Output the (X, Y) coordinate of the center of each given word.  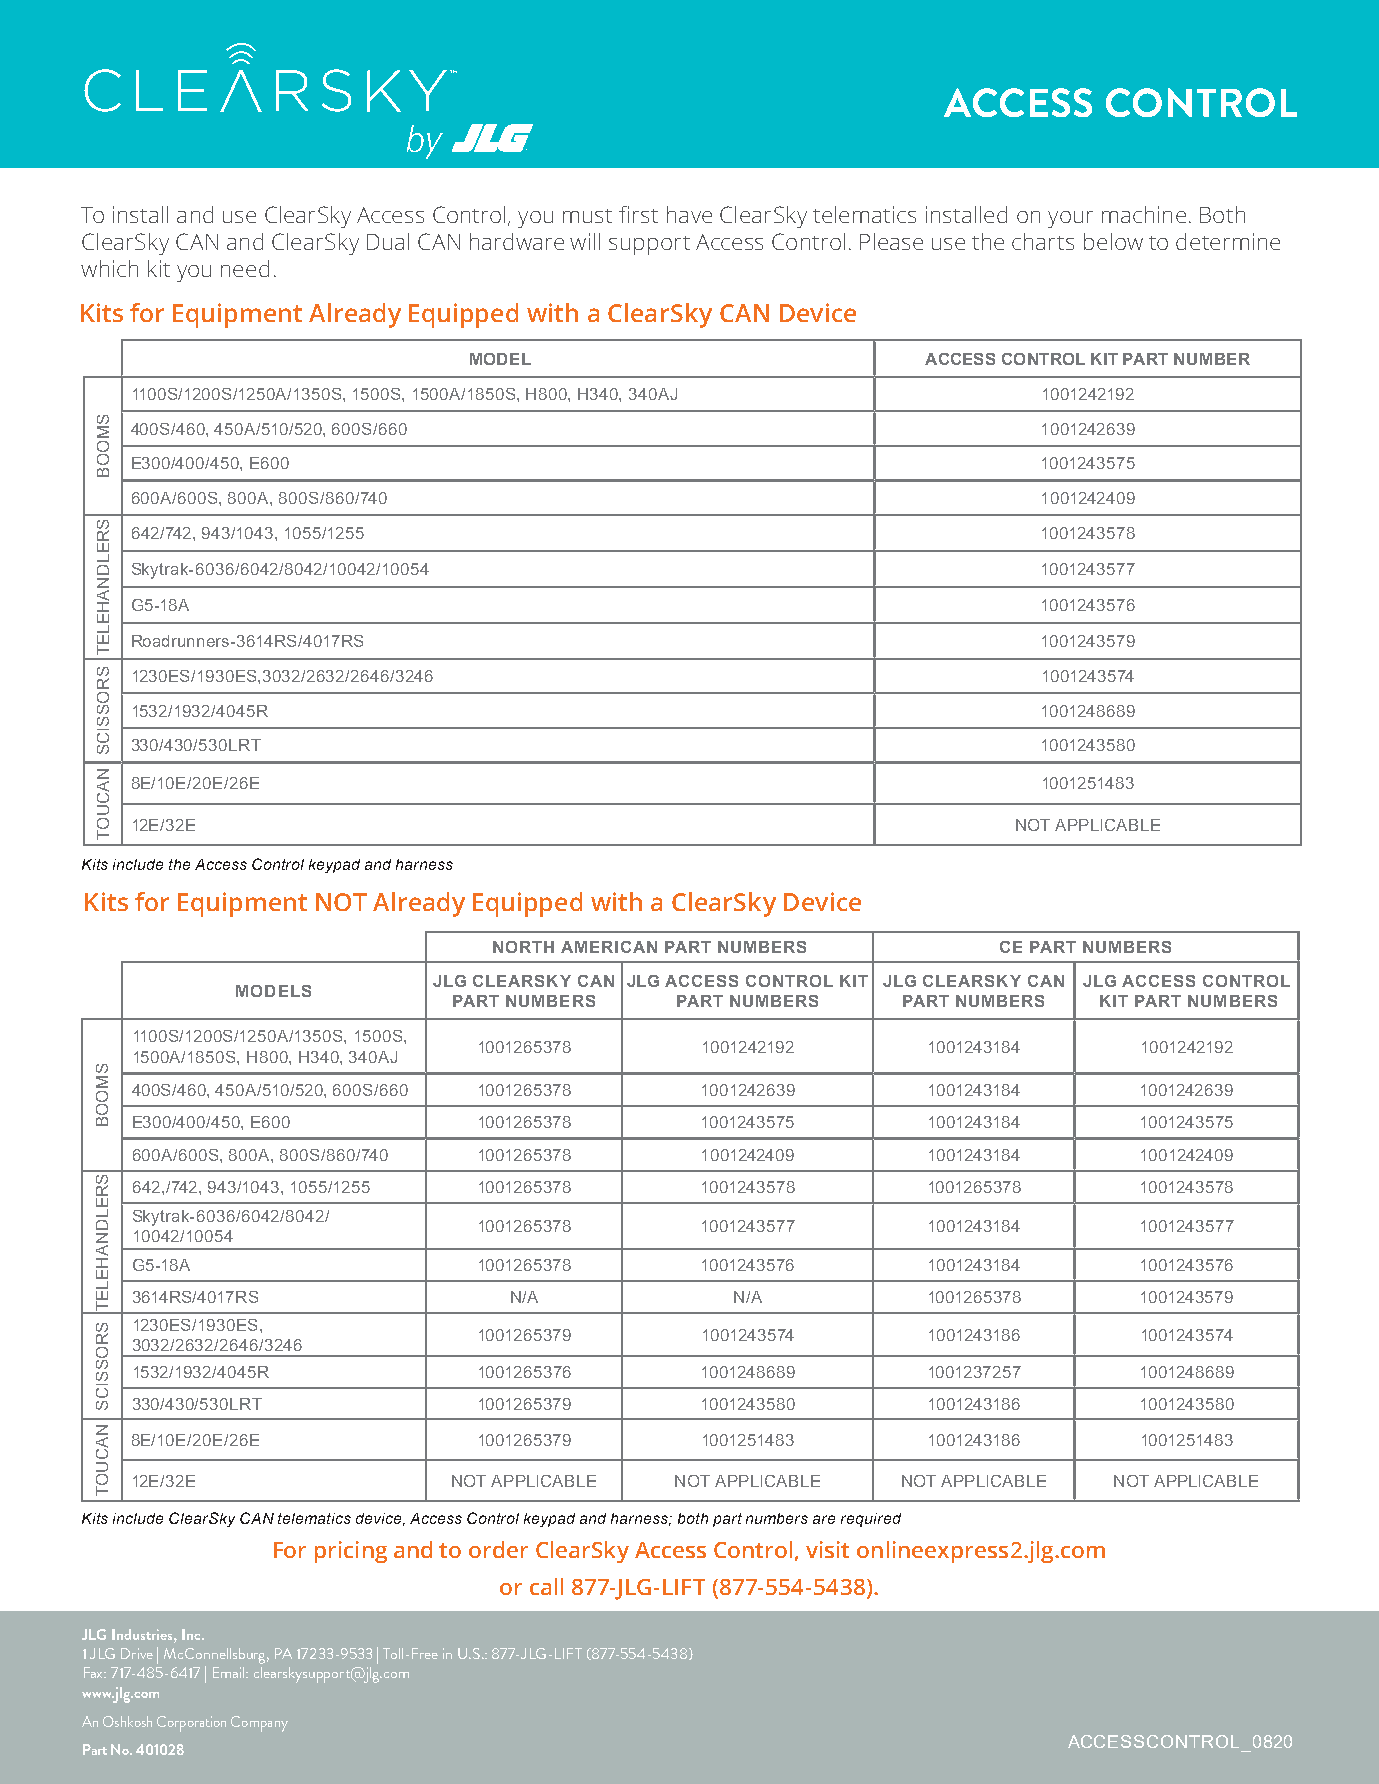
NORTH (523, 947)
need (245, 268)
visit (827, 1549)
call (546, 1586)
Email (230, 1672)
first (638, 214)
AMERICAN (609, 947)
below (1113, 241)
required (871, 1520)
